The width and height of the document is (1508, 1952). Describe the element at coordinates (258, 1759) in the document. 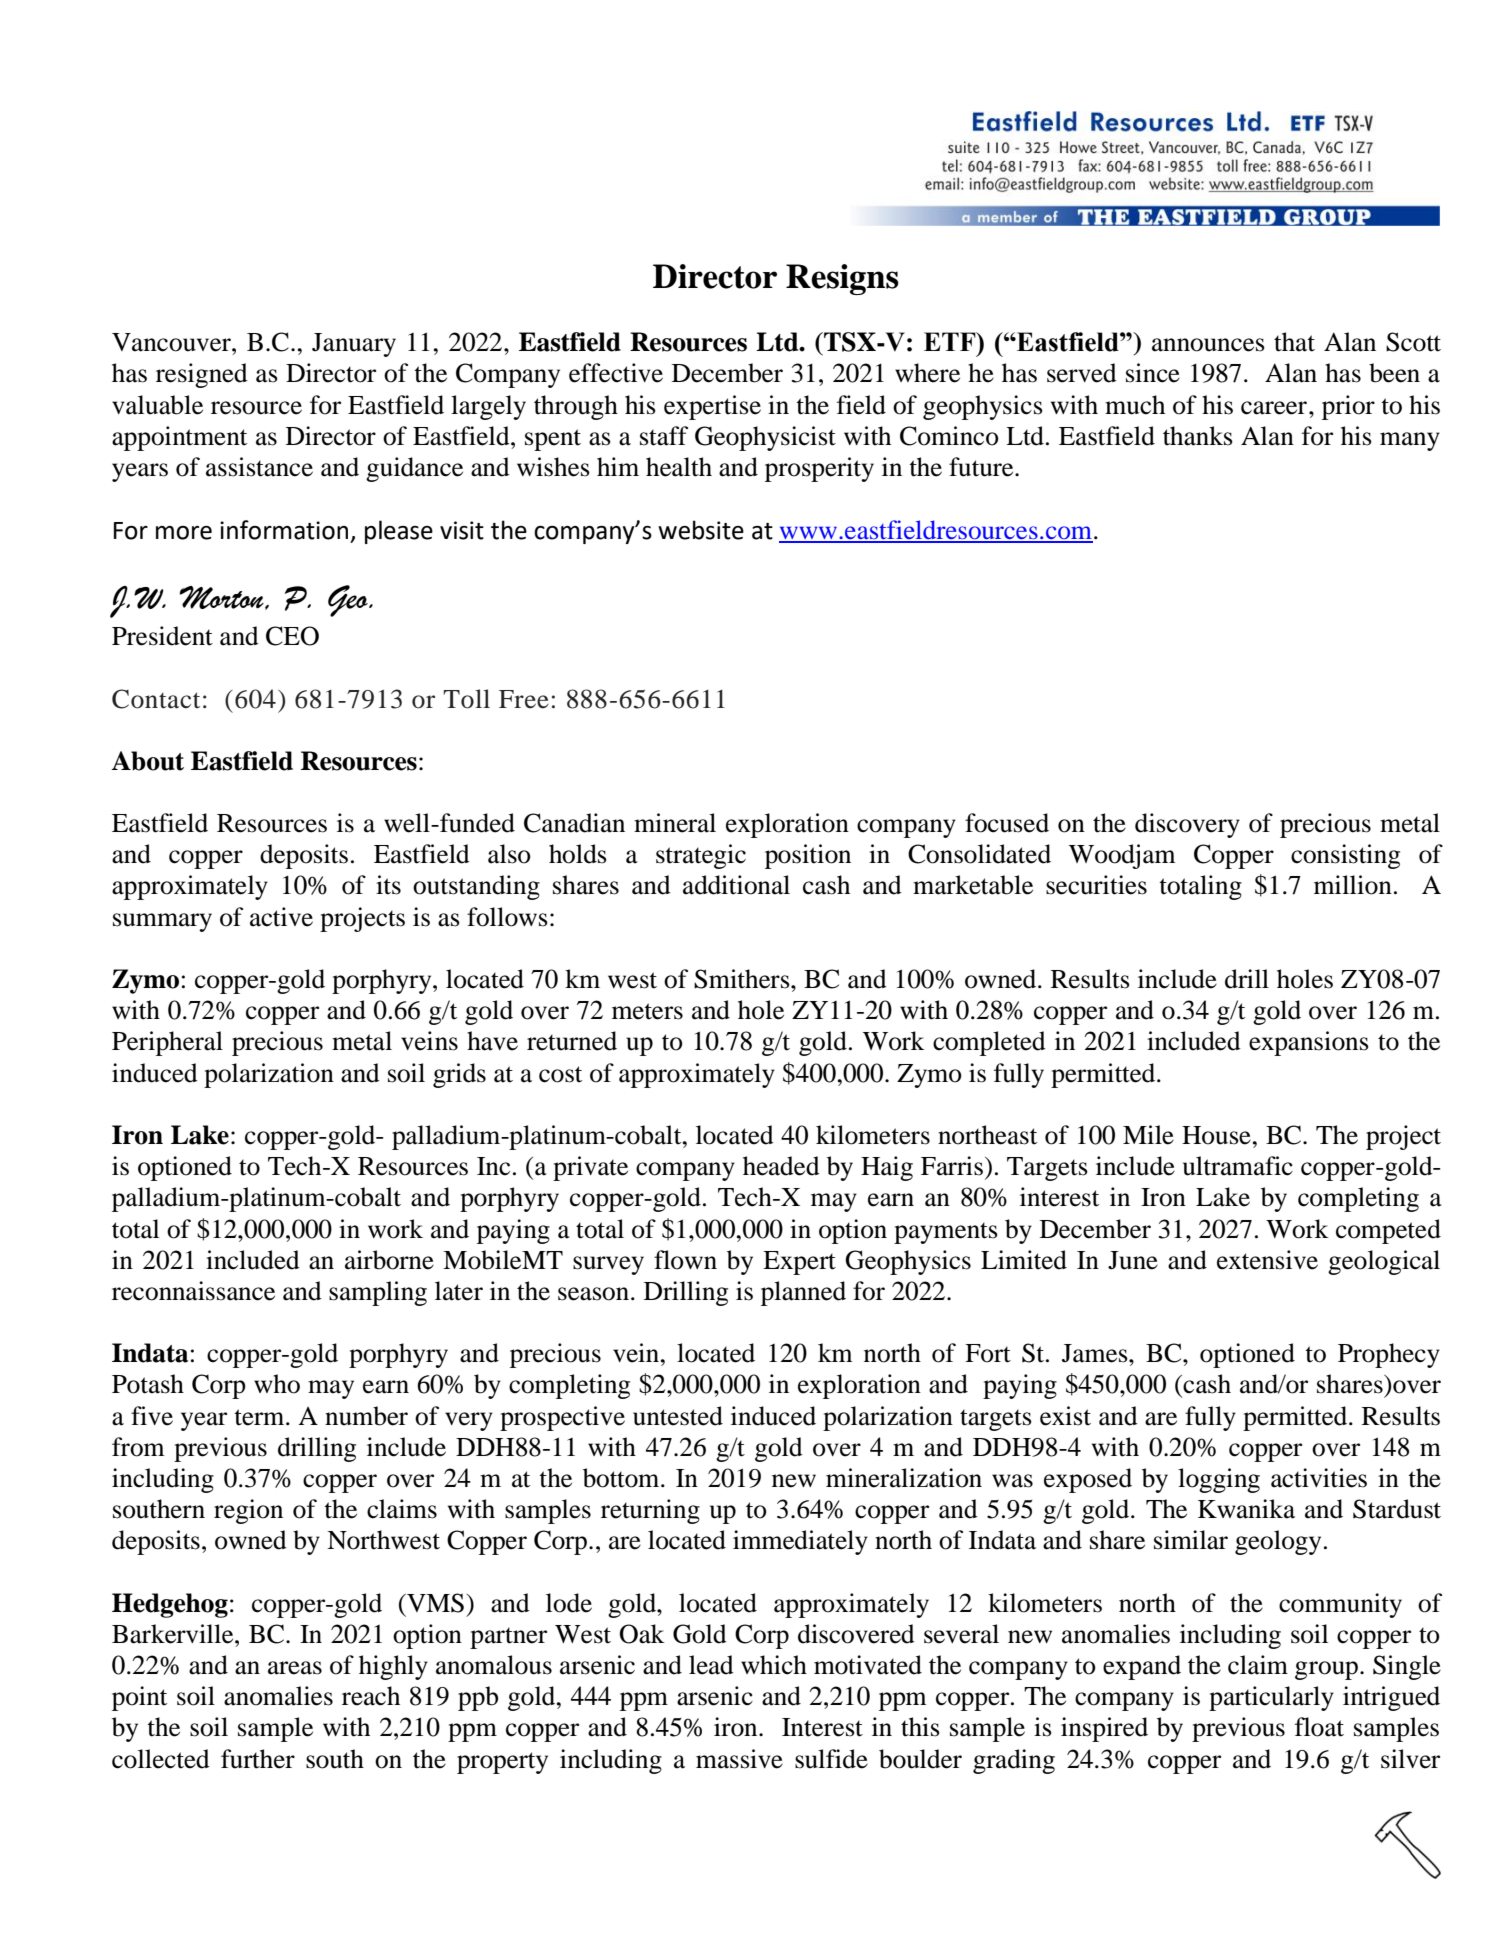

I see `further` at that location.
